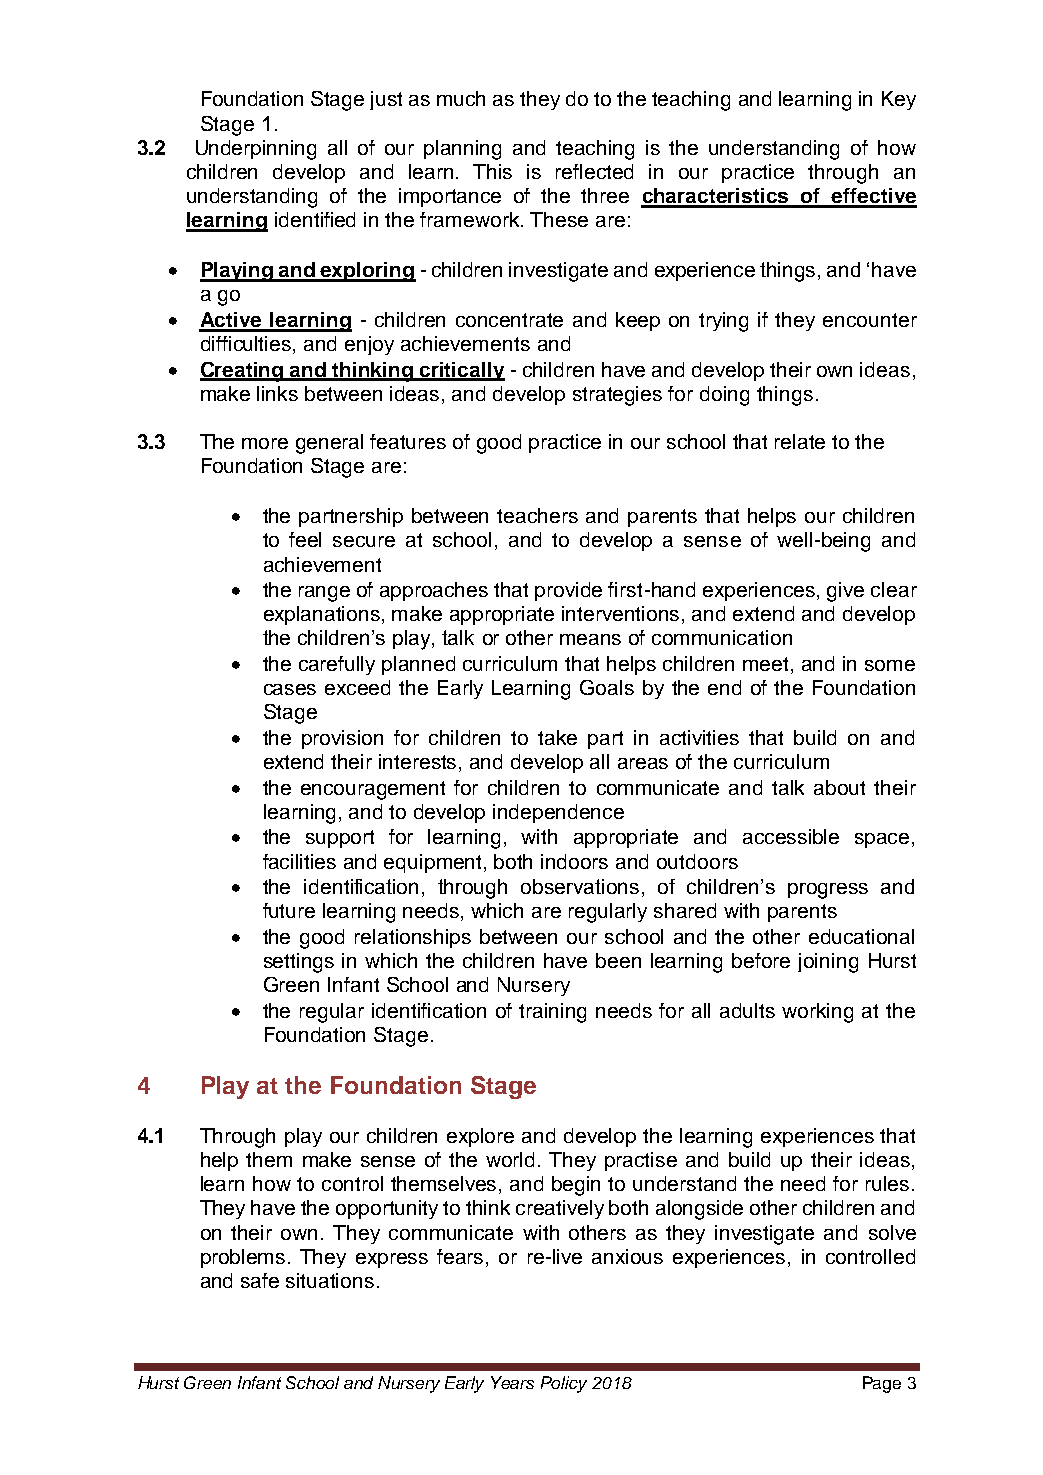  I want to click on Key, so click(899, 100).
